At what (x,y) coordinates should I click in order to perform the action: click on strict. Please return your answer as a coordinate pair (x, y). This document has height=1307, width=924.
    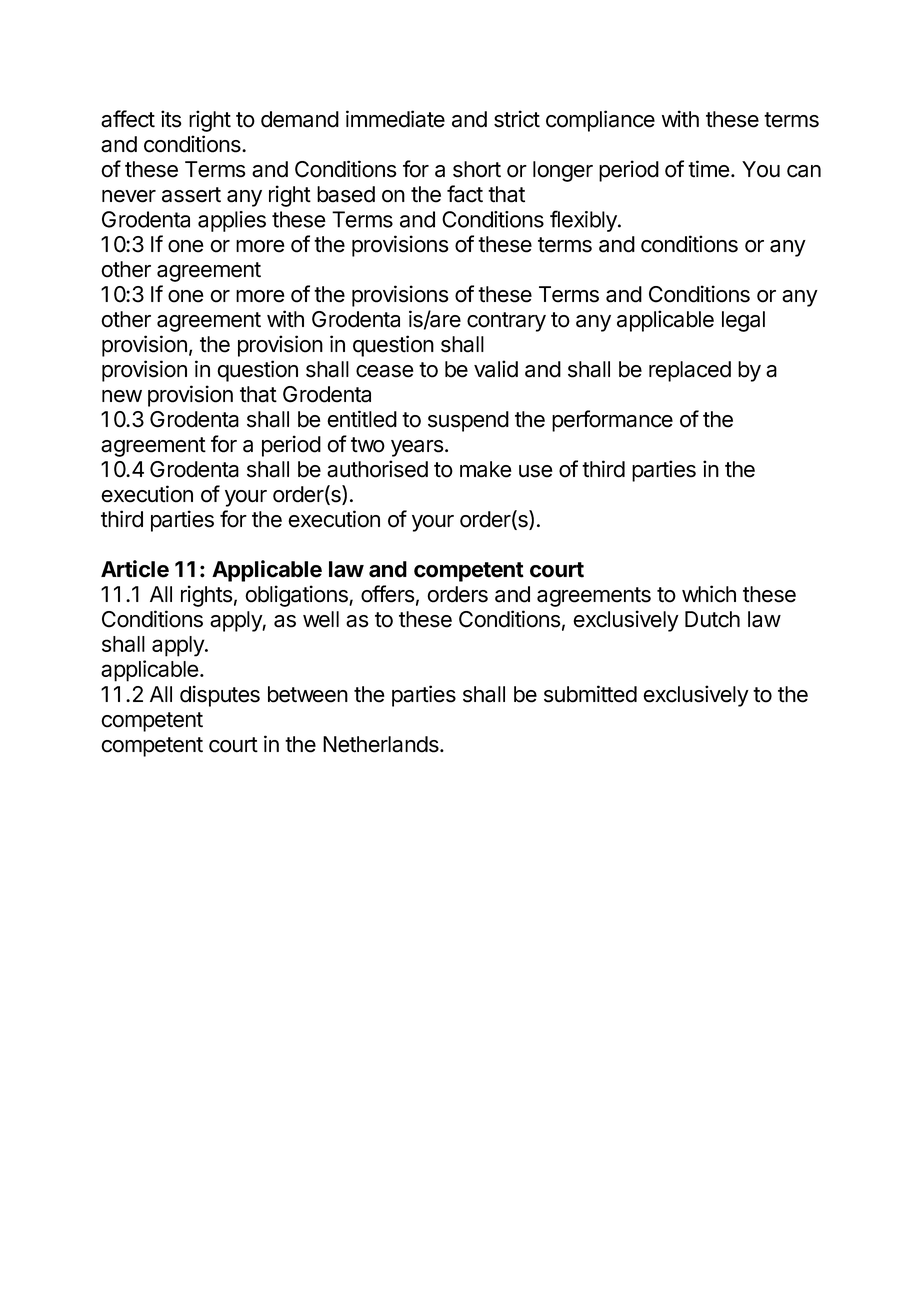
    Looking at the image, I should click on (517, 119).
